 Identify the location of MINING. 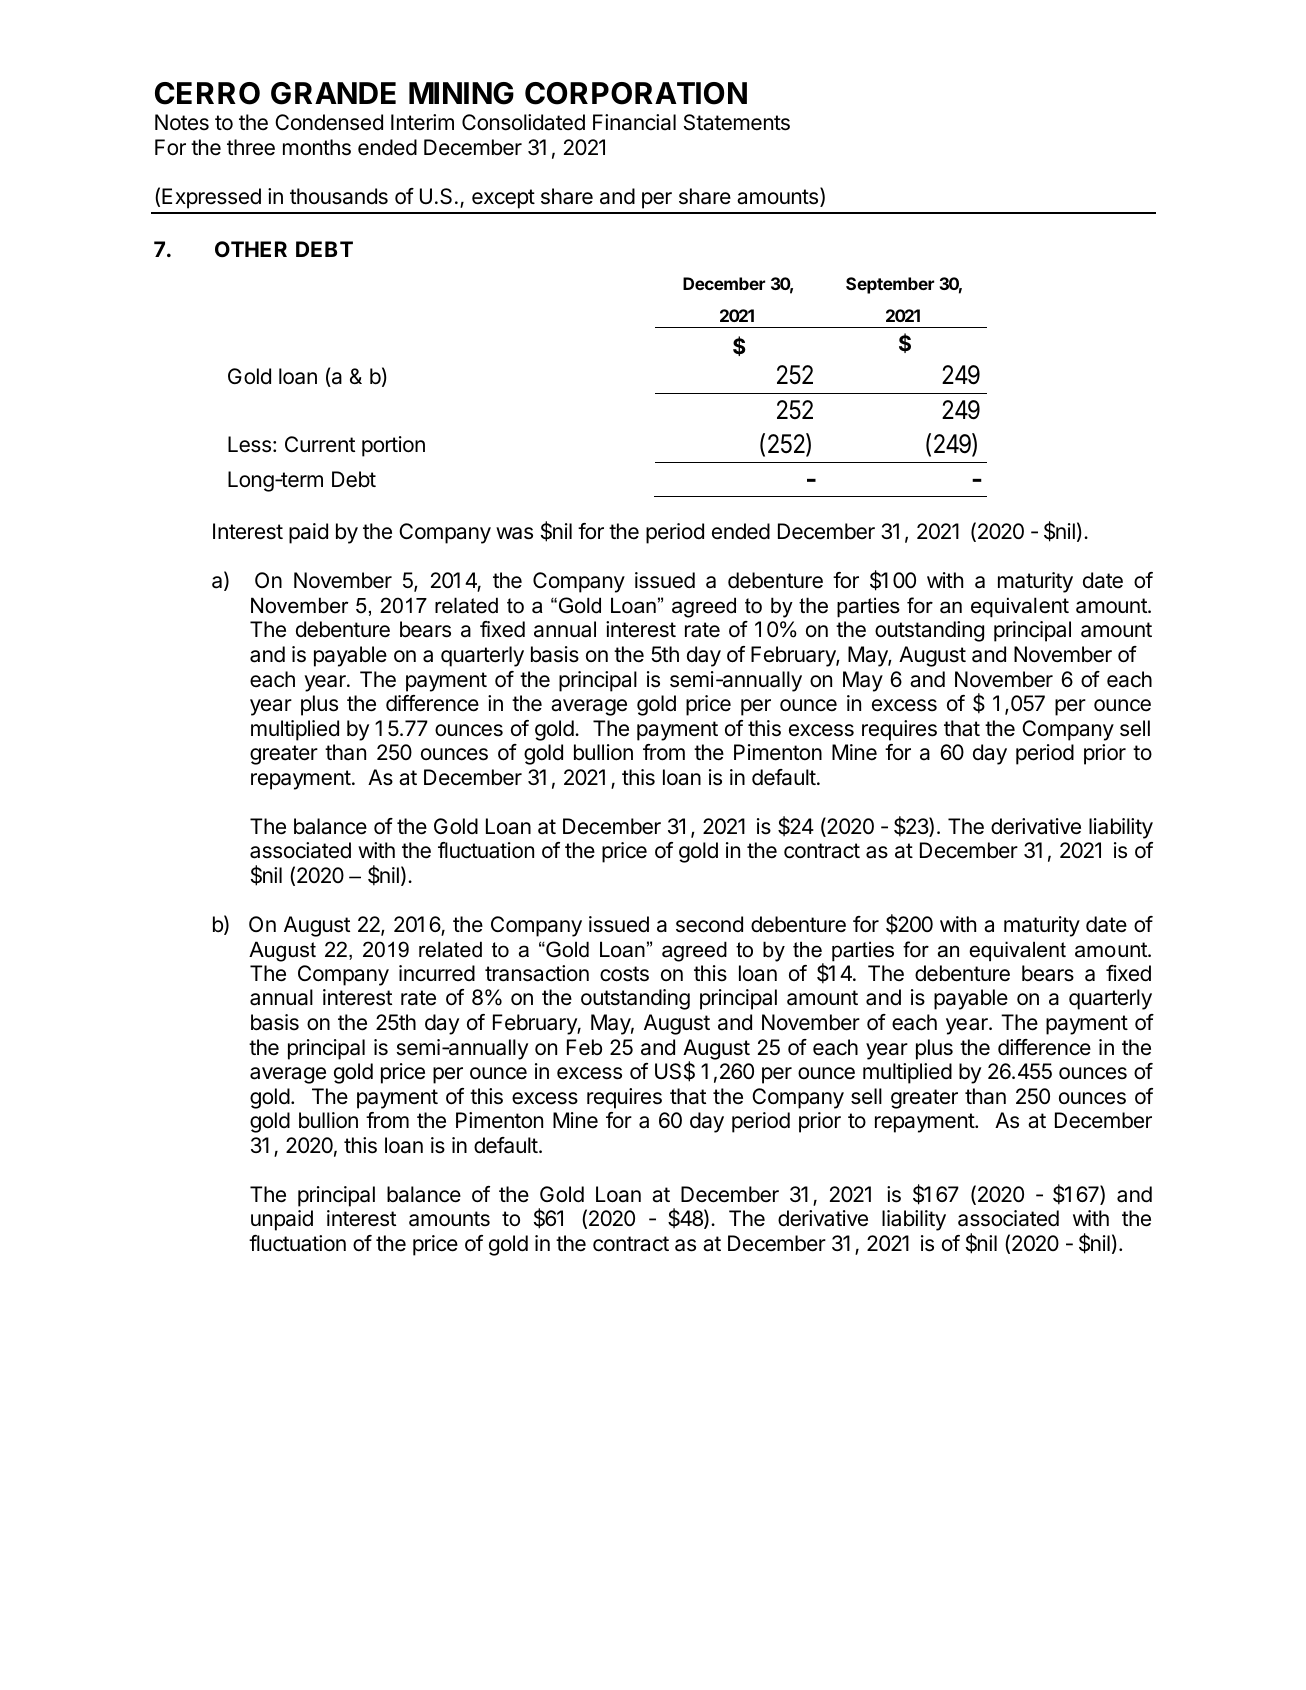
(461, 93).
